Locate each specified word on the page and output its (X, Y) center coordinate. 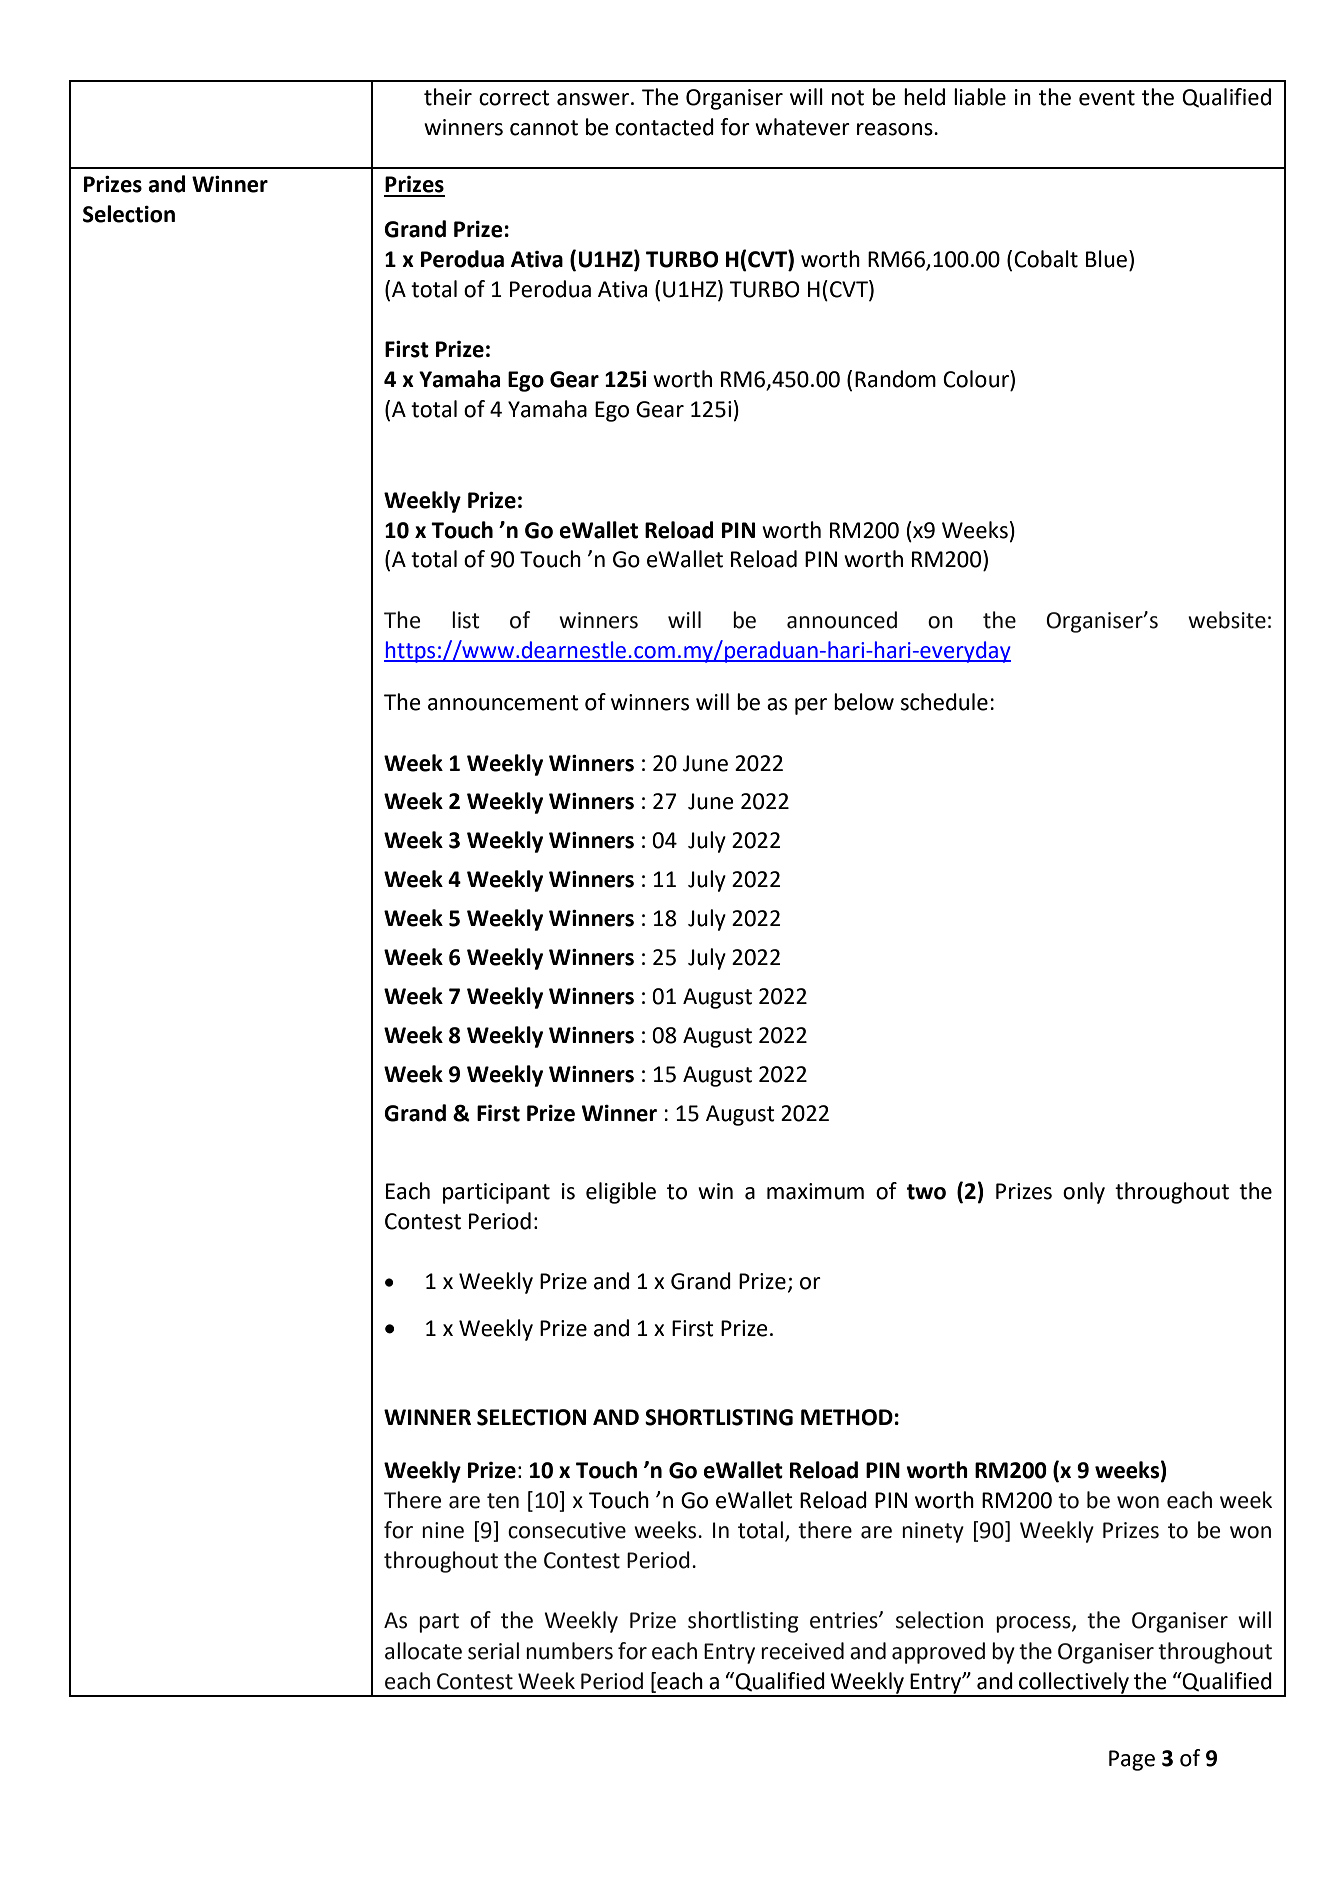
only (1084, 1193)
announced (842, 620)
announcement (503, 703)
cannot (544, 128)
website (1227, 620)
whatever (802, 127)
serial (493, 1651)
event (1107, 98)
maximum (815, 1191)
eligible (621, 1193)
